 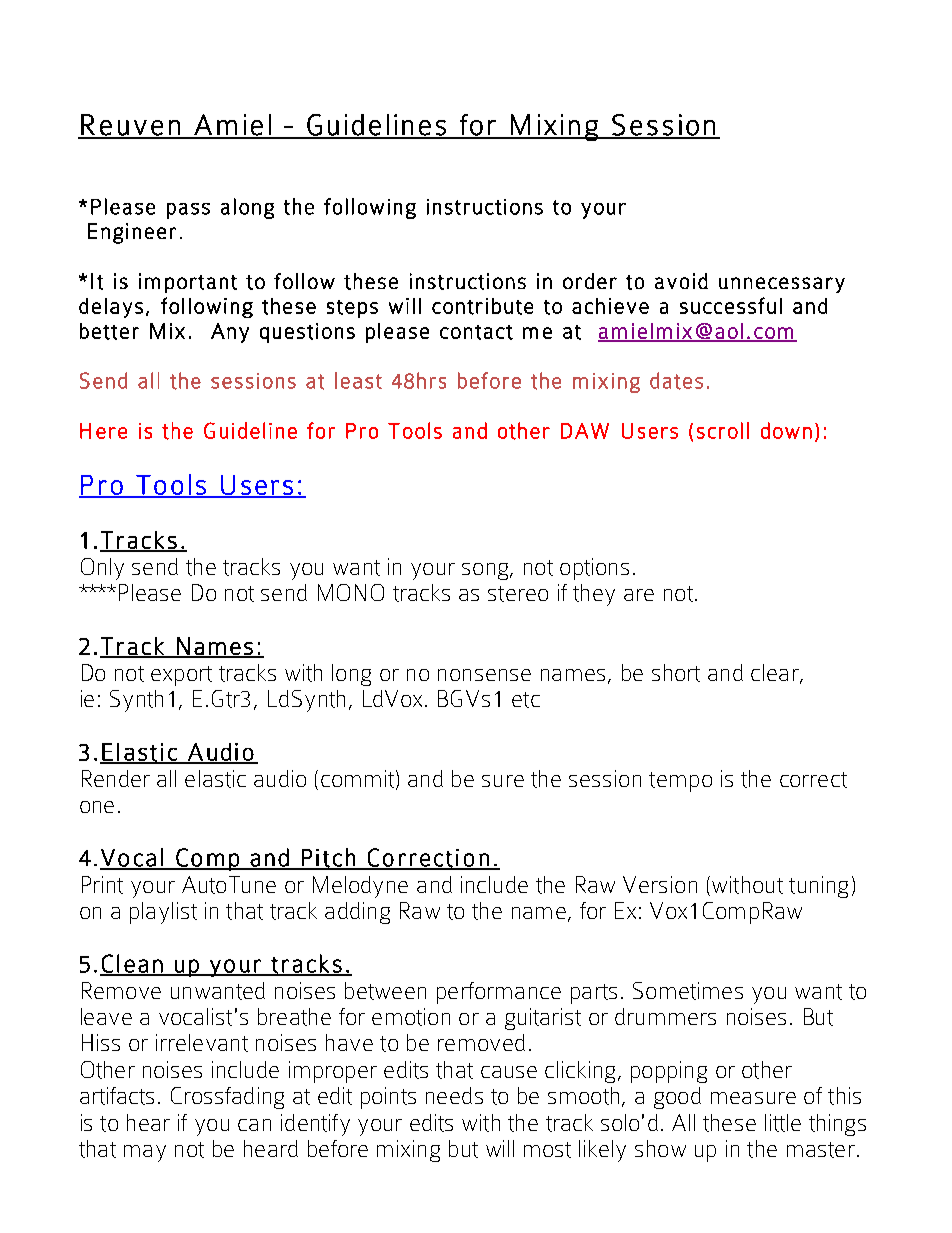 I want to click on clear, so click(x=776, y=674).
